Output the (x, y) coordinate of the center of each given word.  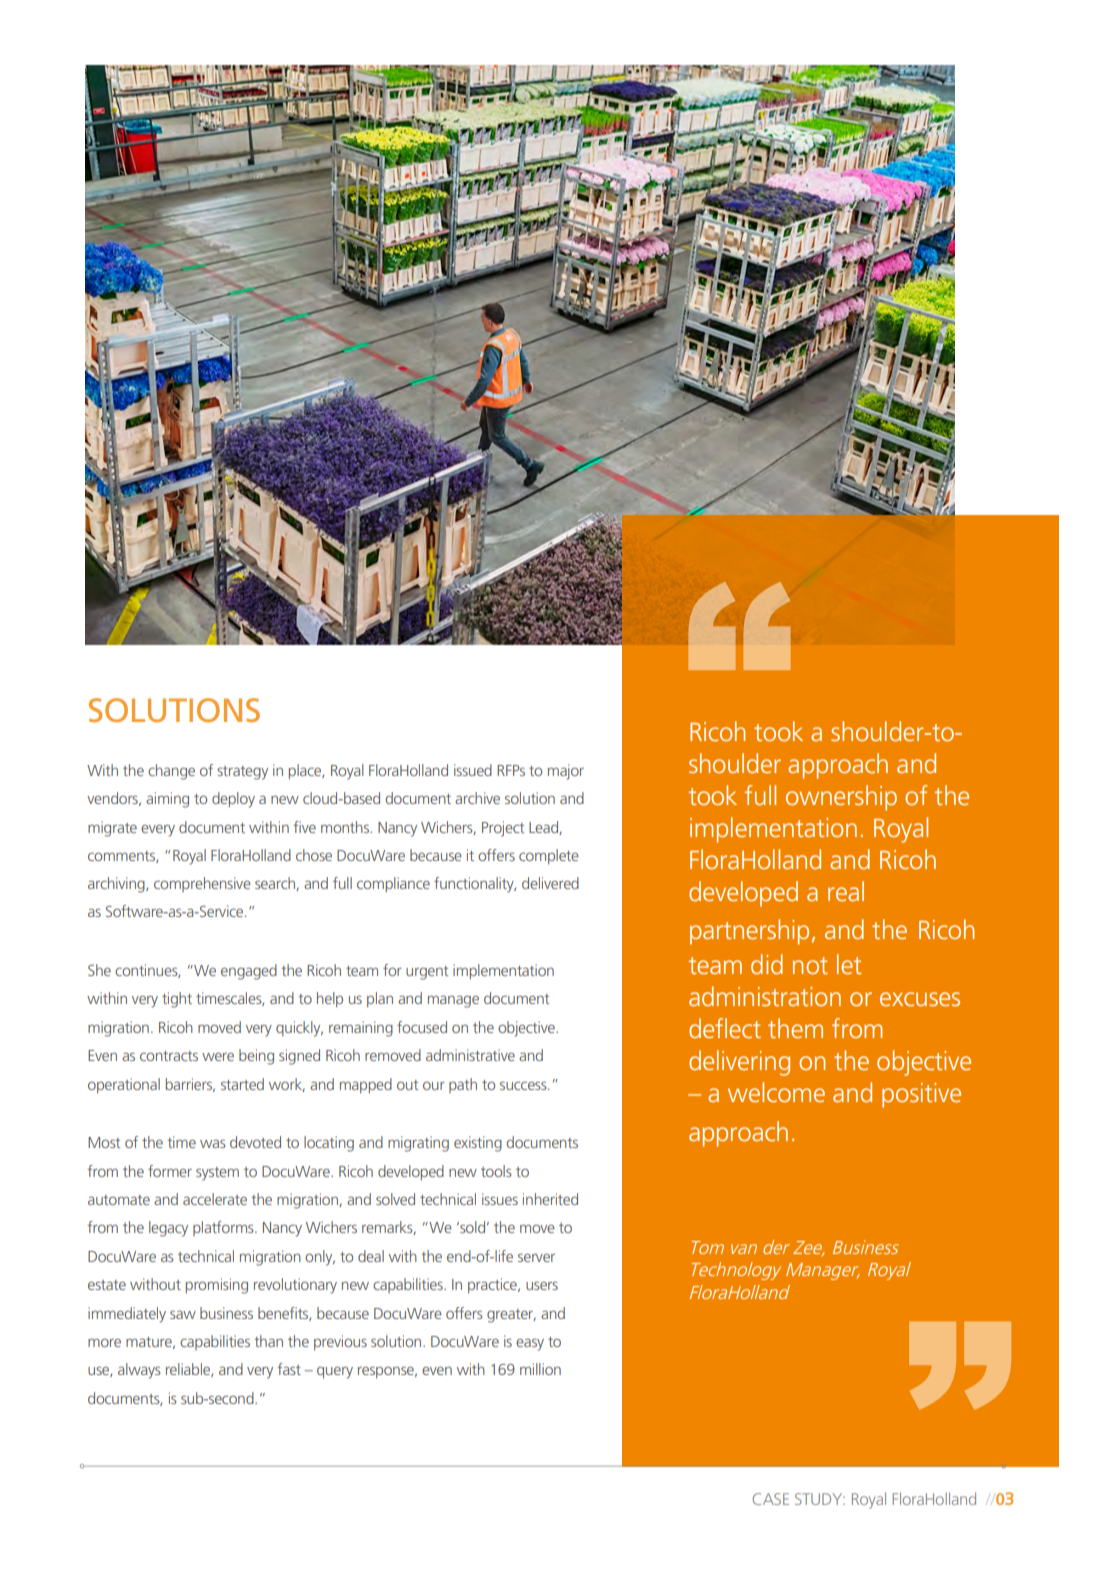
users (542, 1285)
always (139, 1371)
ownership (841, 798)
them (795, 1028)
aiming (167, 800)
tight (177, 1000)
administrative (470, 1055)
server (536, 1257)
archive (477, 798)
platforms (224, 1228)
